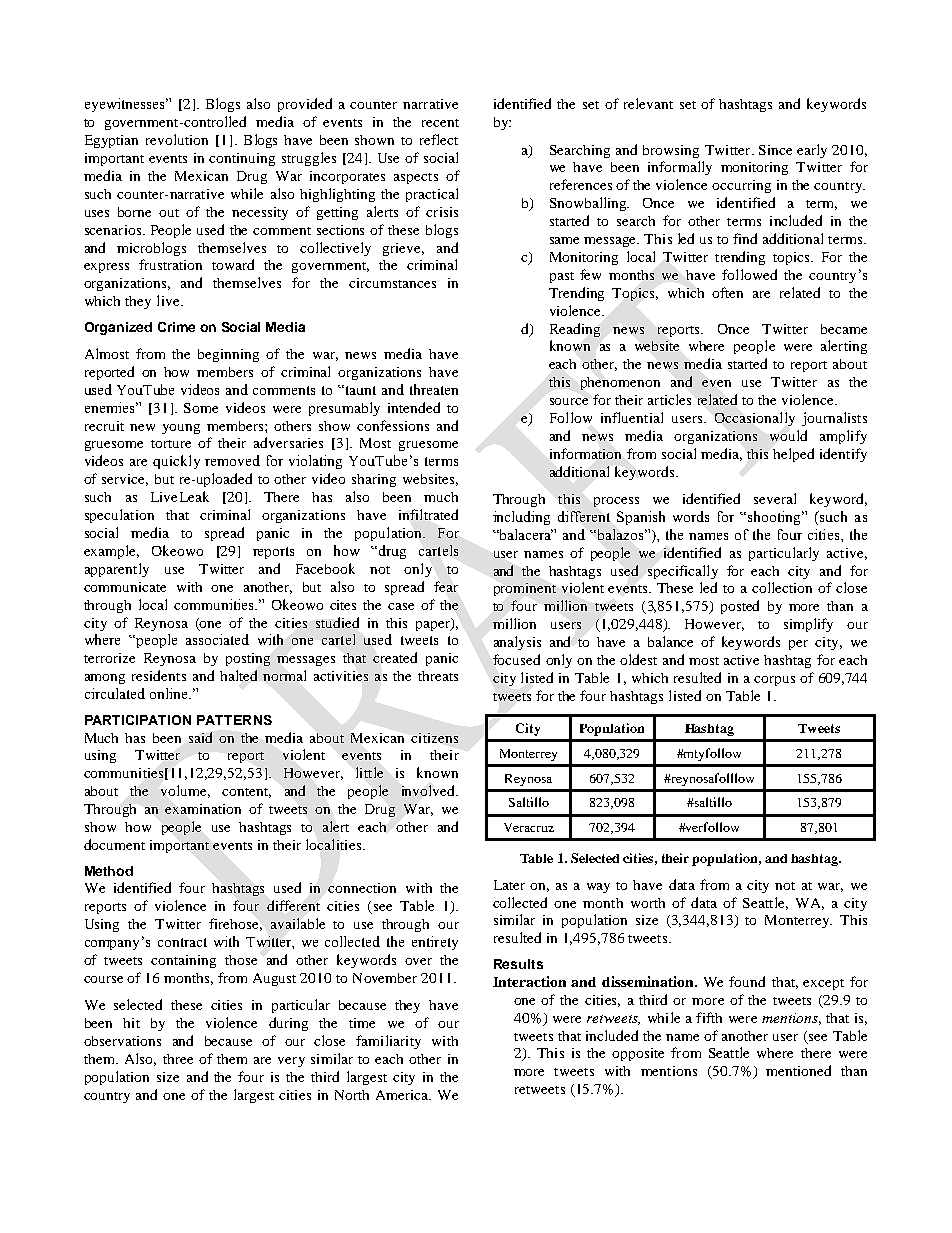 The height and width of the screenshot is (1233, 952). Describe the element at coordinates (755, 419) in the screenshot. I see `Occasionally` at that location.
